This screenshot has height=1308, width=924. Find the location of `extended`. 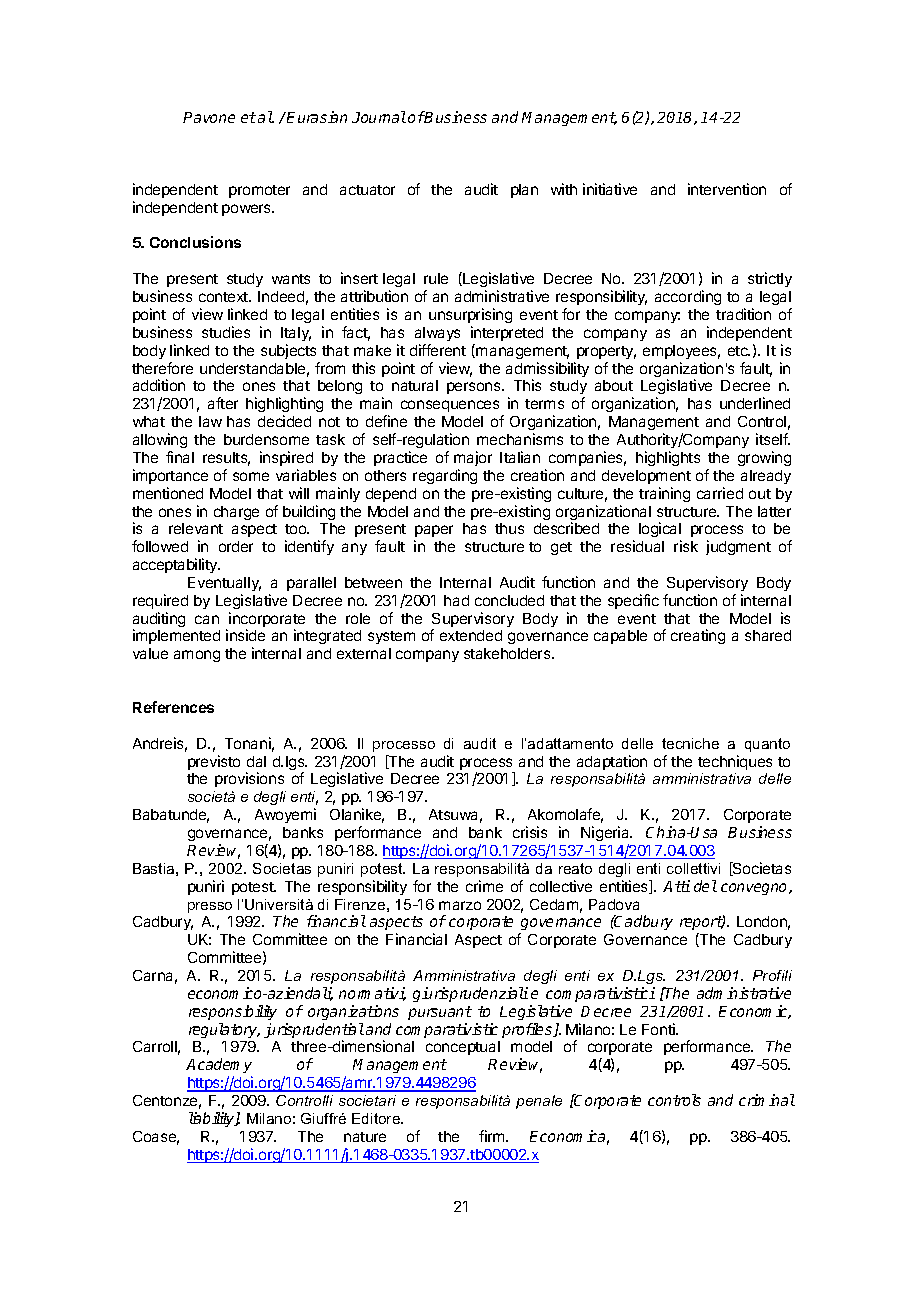

extended is located at coordinates (471, 635).
